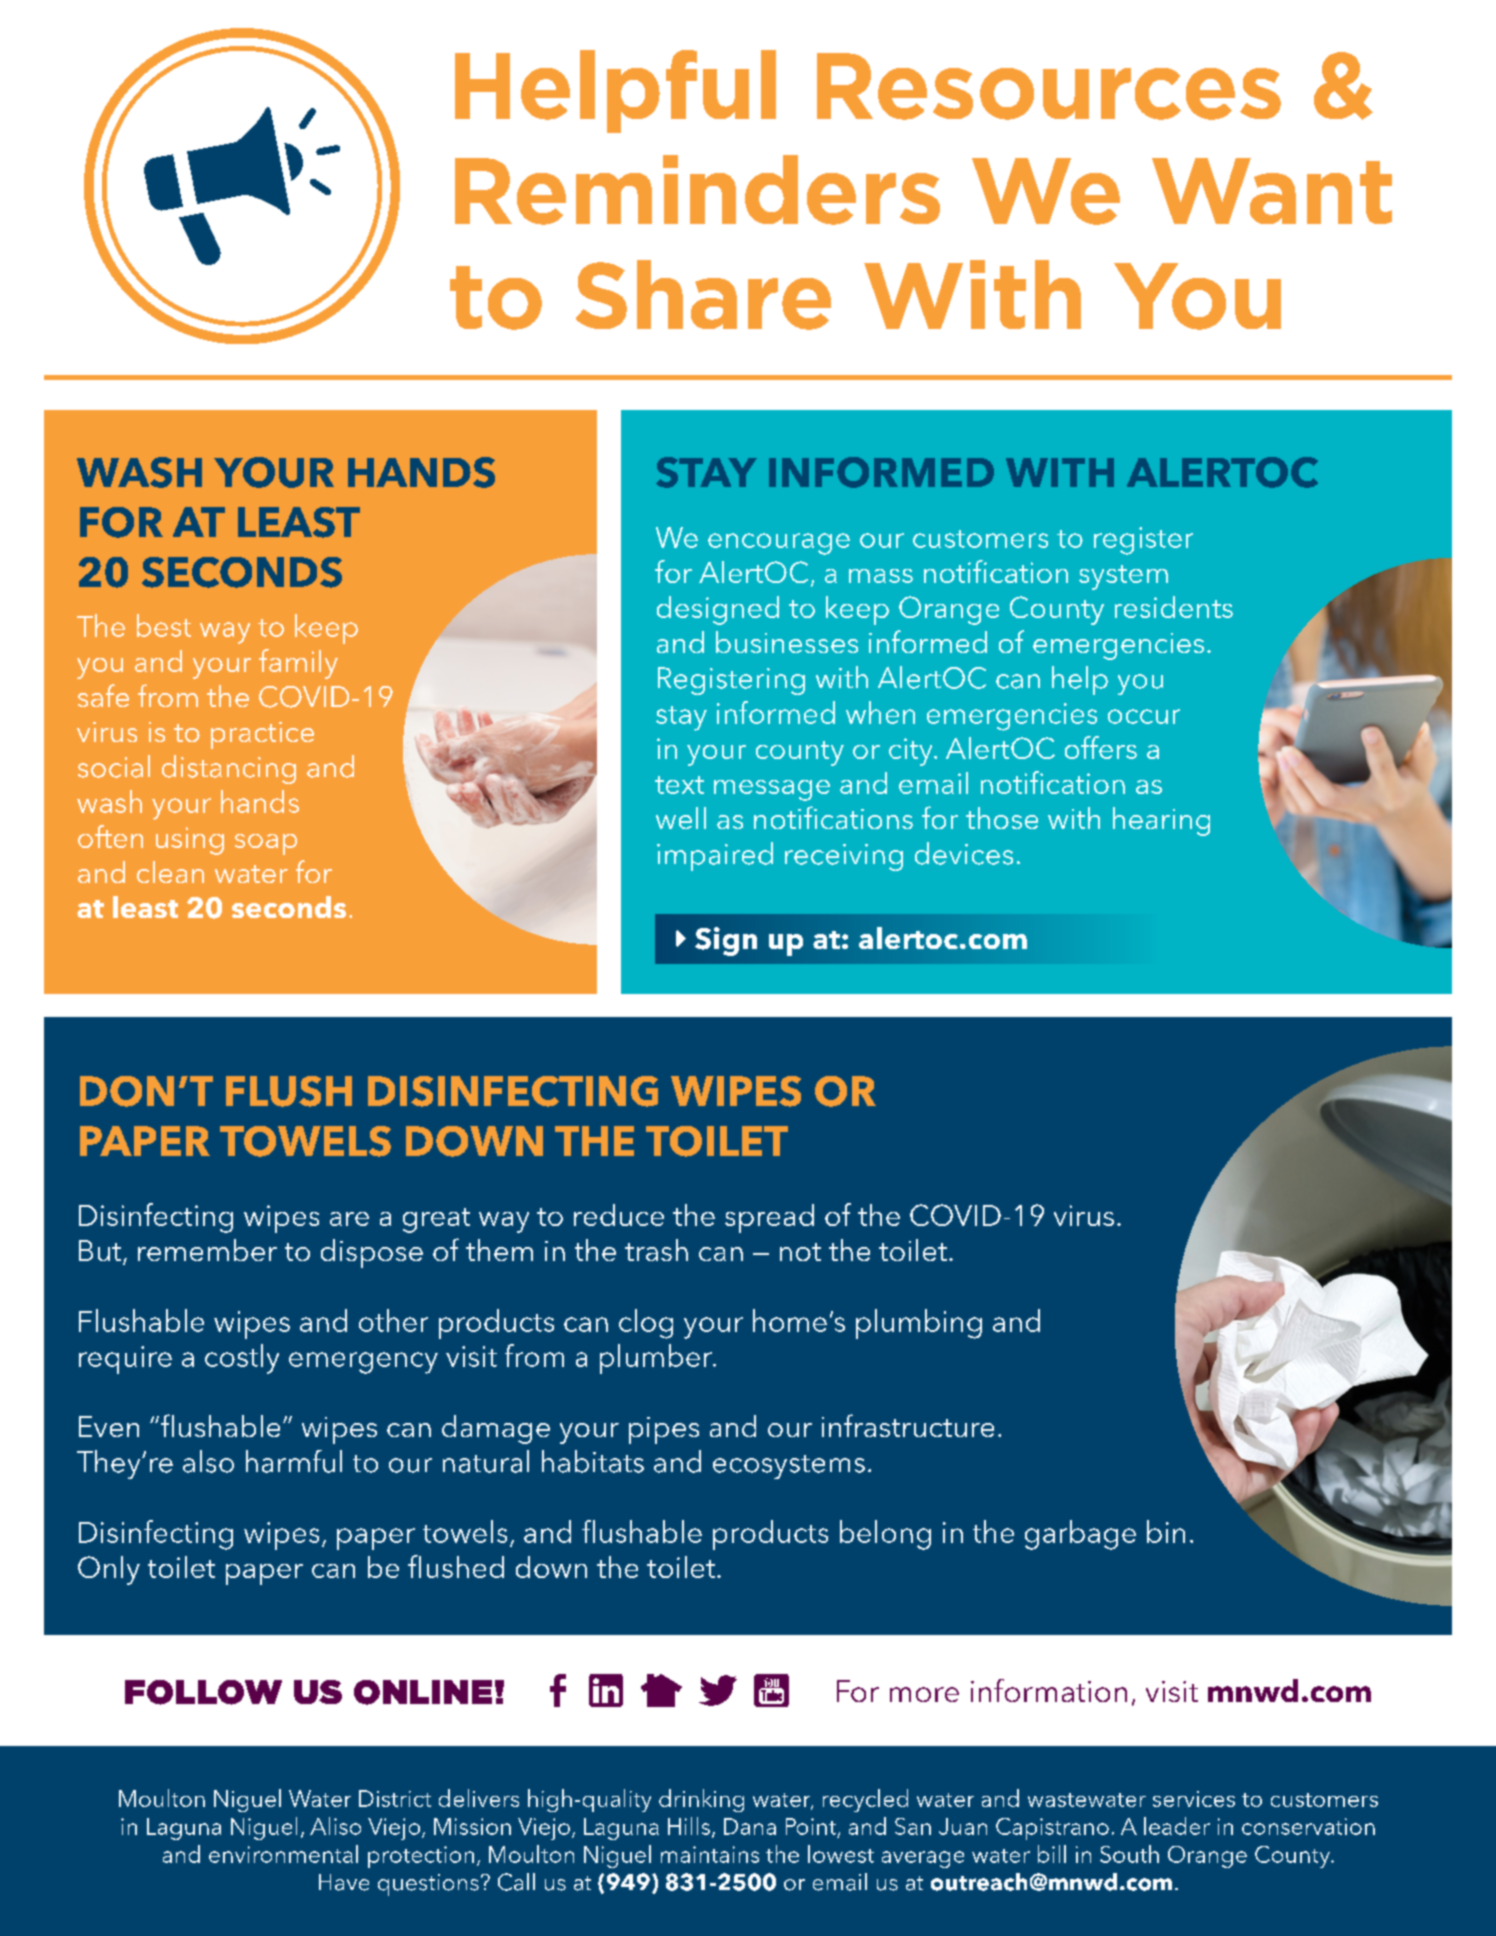 The width and height of the image is (1496, 1936). Describe the element at coordinates (207, 1250) in the image. I see `remember` at that location.
